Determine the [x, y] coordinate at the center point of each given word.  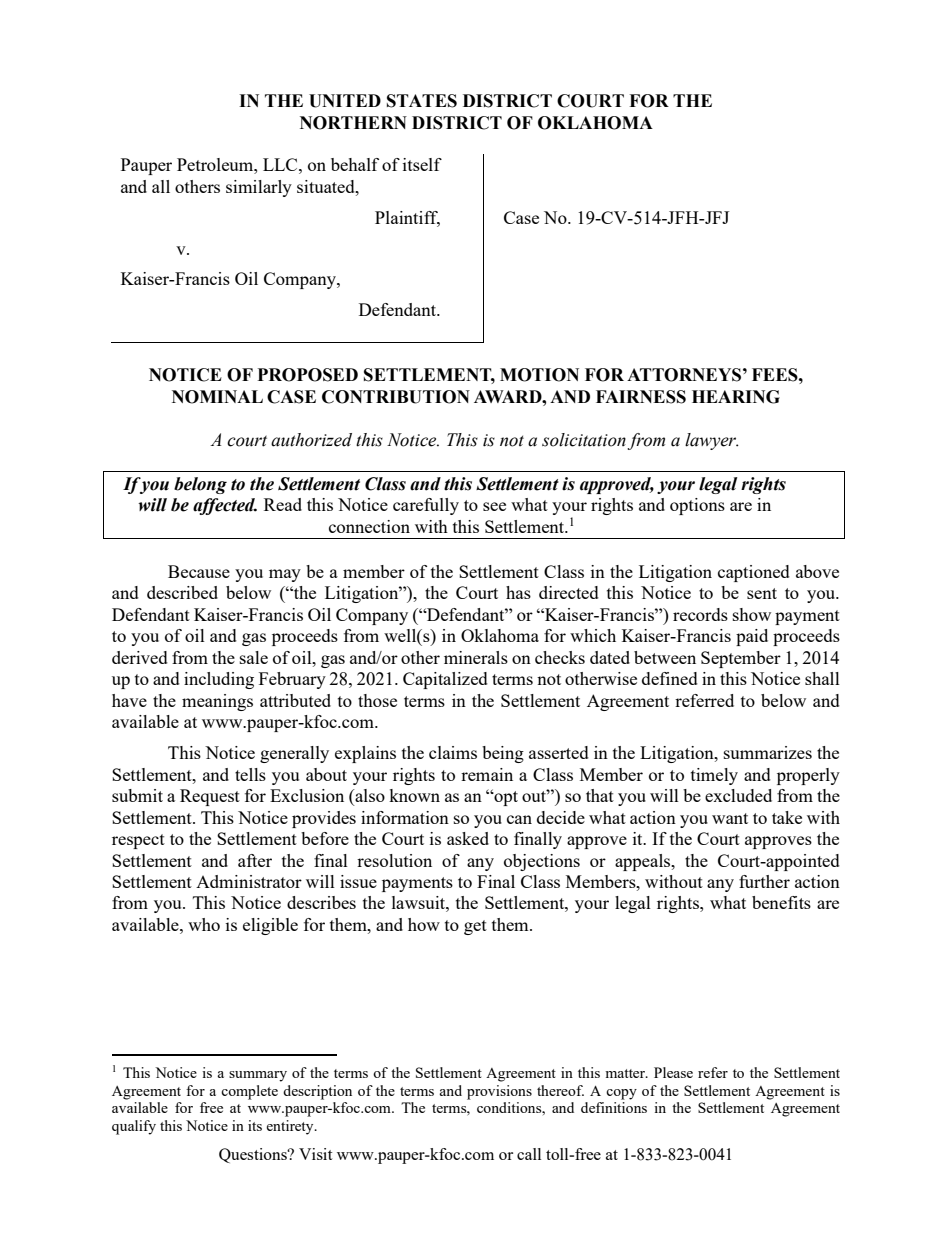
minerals [476, 657]
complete [249, 1092]
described [182, 592]
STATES [422, 101]
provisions [499, 1092]
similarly [259, 188]
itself [422, 164]
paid [752, 637]
